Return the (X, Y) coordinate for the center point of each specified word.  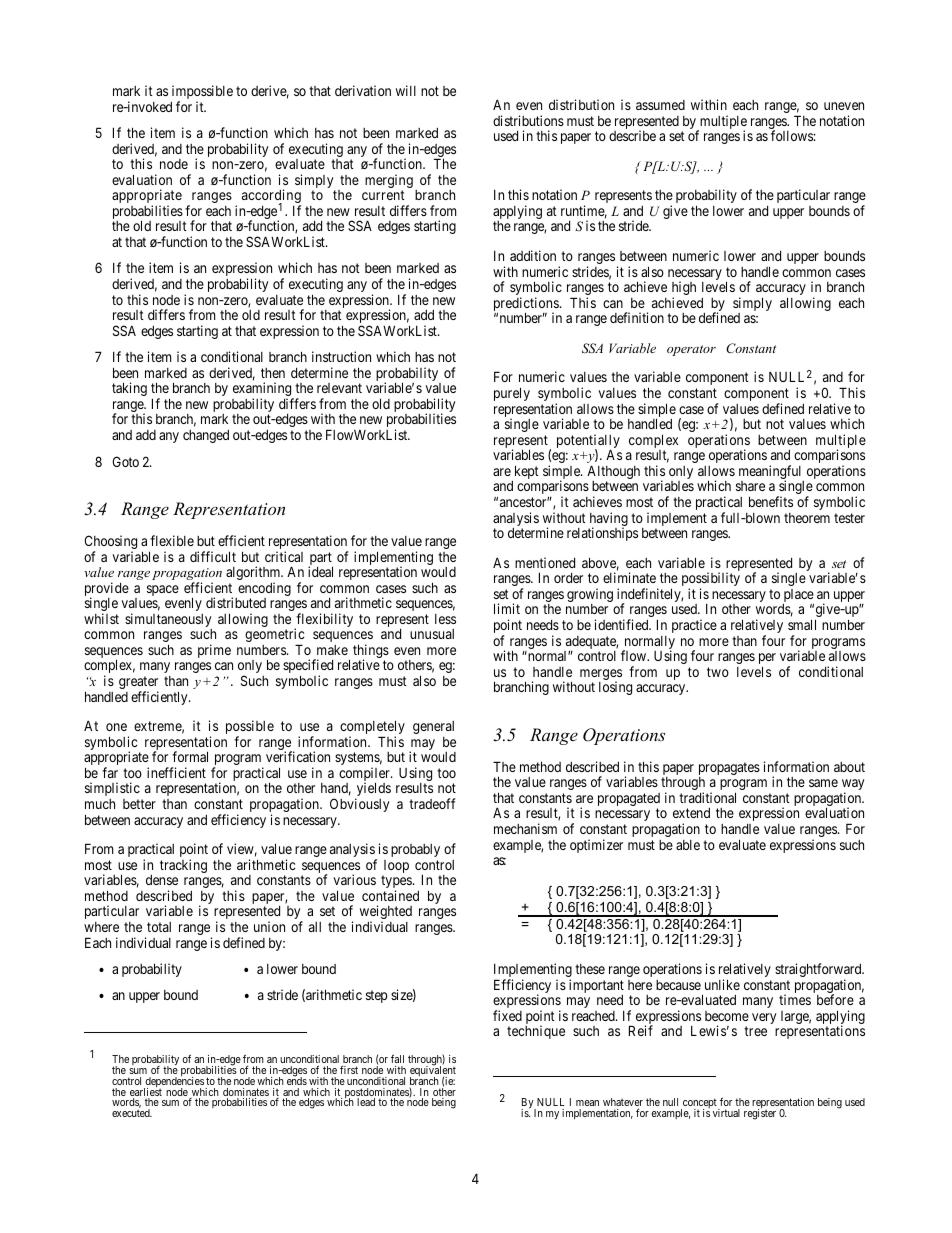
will (406, 90)
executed (132, 1113)
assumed (660, 105)
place (798, 597)
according (271, 197)
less (445, 619)
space (163, 590)
